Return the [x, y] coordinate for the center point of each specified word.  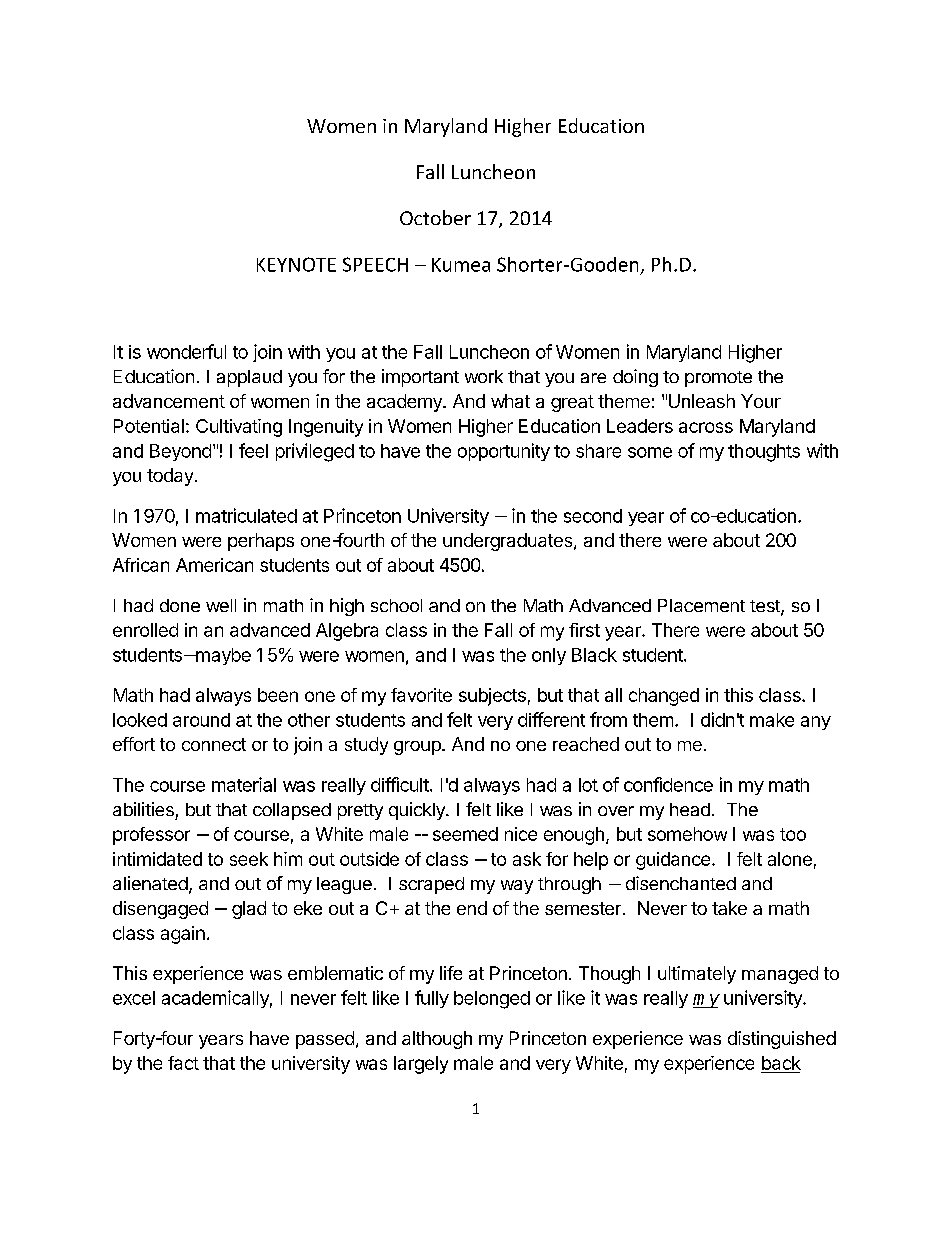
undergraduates [509, 542]
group [418, 748]
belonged [492, 1000]
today [170, 477]
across [706, 427]
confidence [668, 784]
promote [718, 379]
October [435, 217]
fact [183, 1063]
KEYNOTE [296, 264]
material [244, 784]
